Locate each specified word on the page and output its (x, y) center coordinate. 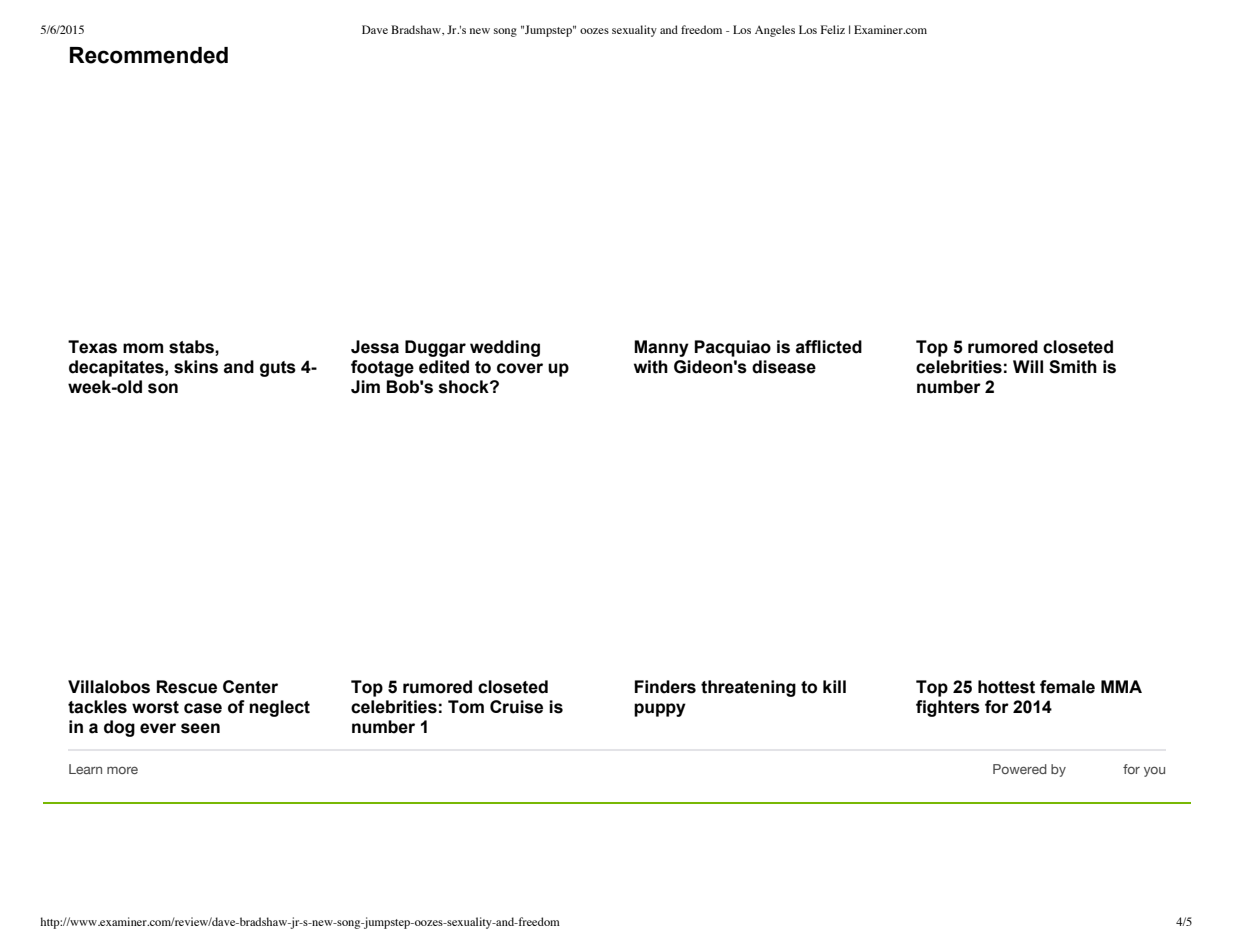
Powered (1020, 769)
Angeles (775, 31)
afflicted (829, 347)
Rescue (187, 687)
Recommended (149, 55)
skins (196, 367)
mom (143, 348)
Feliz (833, 29)
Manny (661, 348)
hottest (1006, 687)
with (651, 367)
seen (200, 728)
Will (1028, 366)
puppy (660, 710)
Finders (665, 687)
